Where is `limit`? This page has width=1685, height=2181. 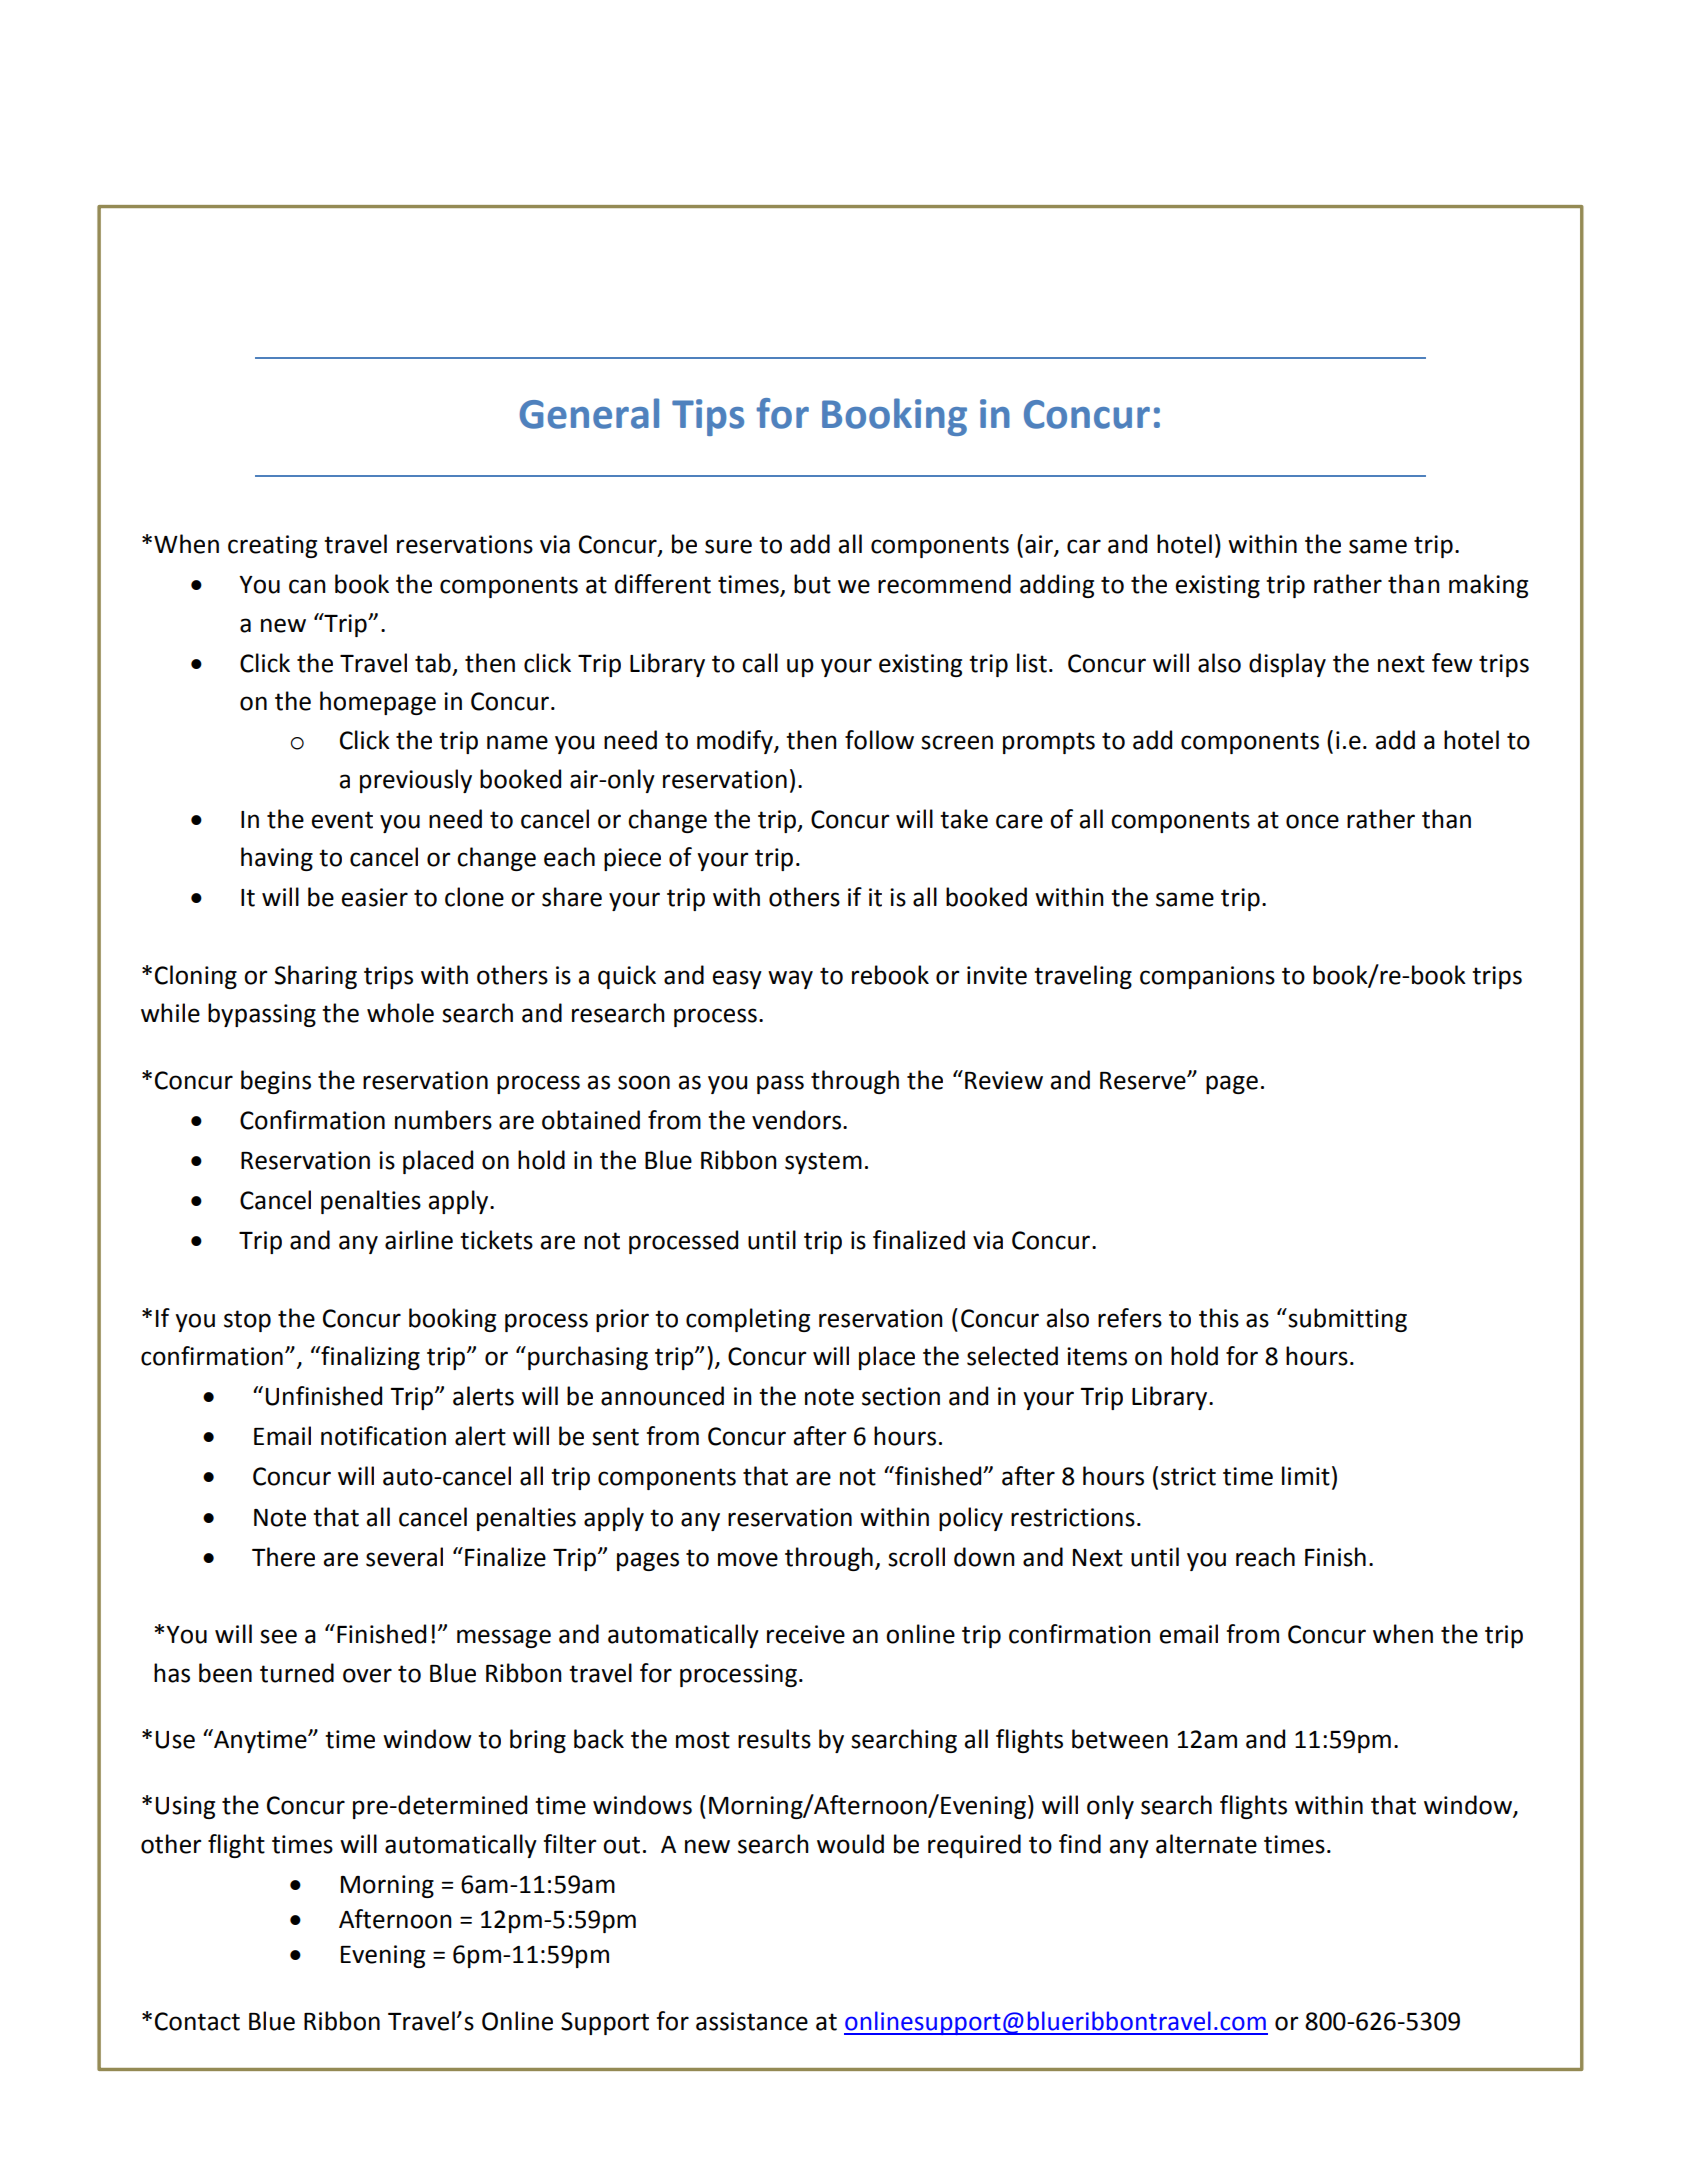
limit is located at coordinates (1306, 1476).
